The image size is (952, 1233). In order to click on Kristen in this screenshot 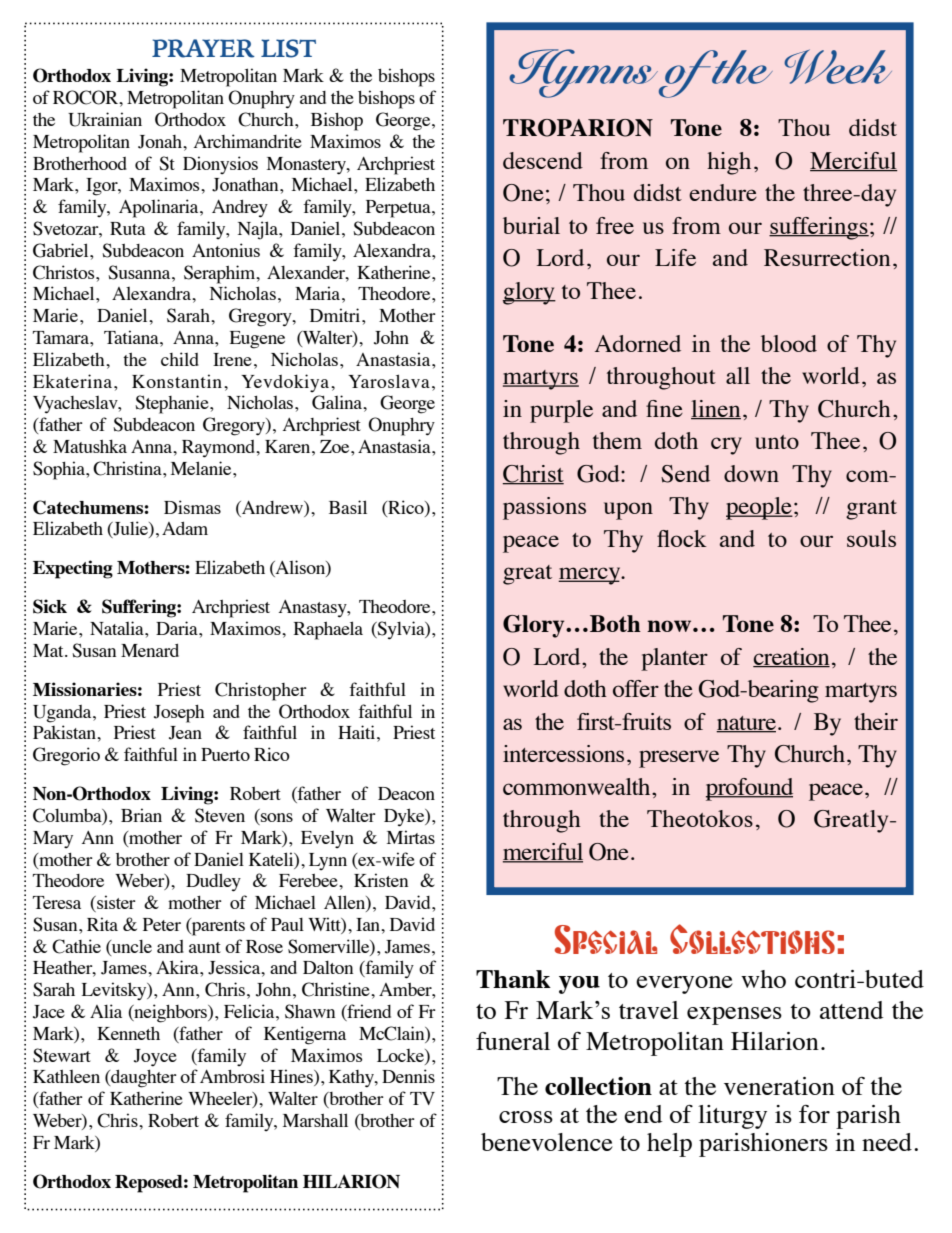, I will do `click(381, 880)`.
